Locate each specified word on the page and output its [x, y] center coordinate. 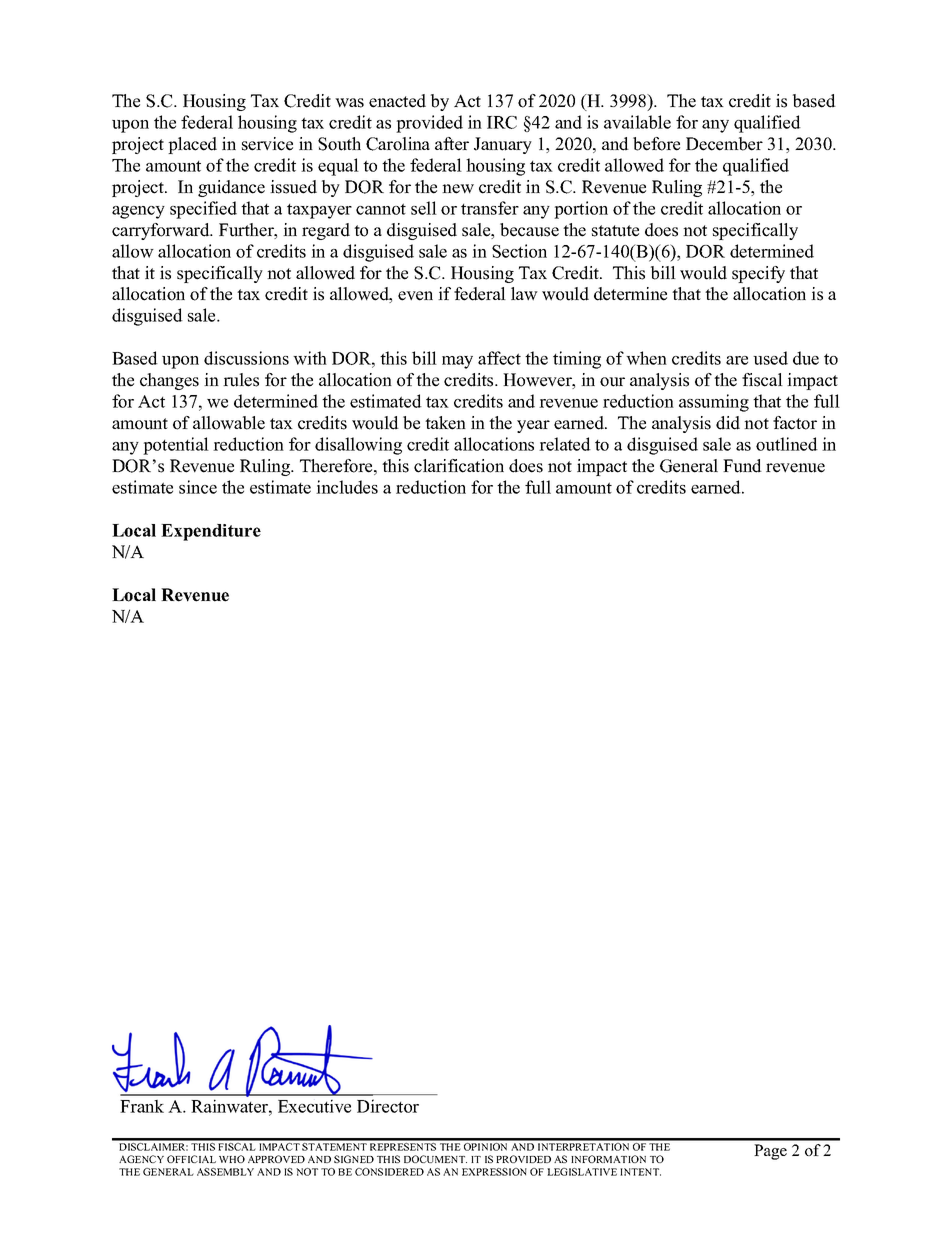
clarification [459, 466]
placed [192, 145]
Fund [742, 466]
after [452, 144]
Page [770, 1152]
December [724, 144]
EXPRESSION [494, 1172]
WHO [232, 1159]
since [198, 487]
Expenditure [211, 532]
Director [388, 1106]
